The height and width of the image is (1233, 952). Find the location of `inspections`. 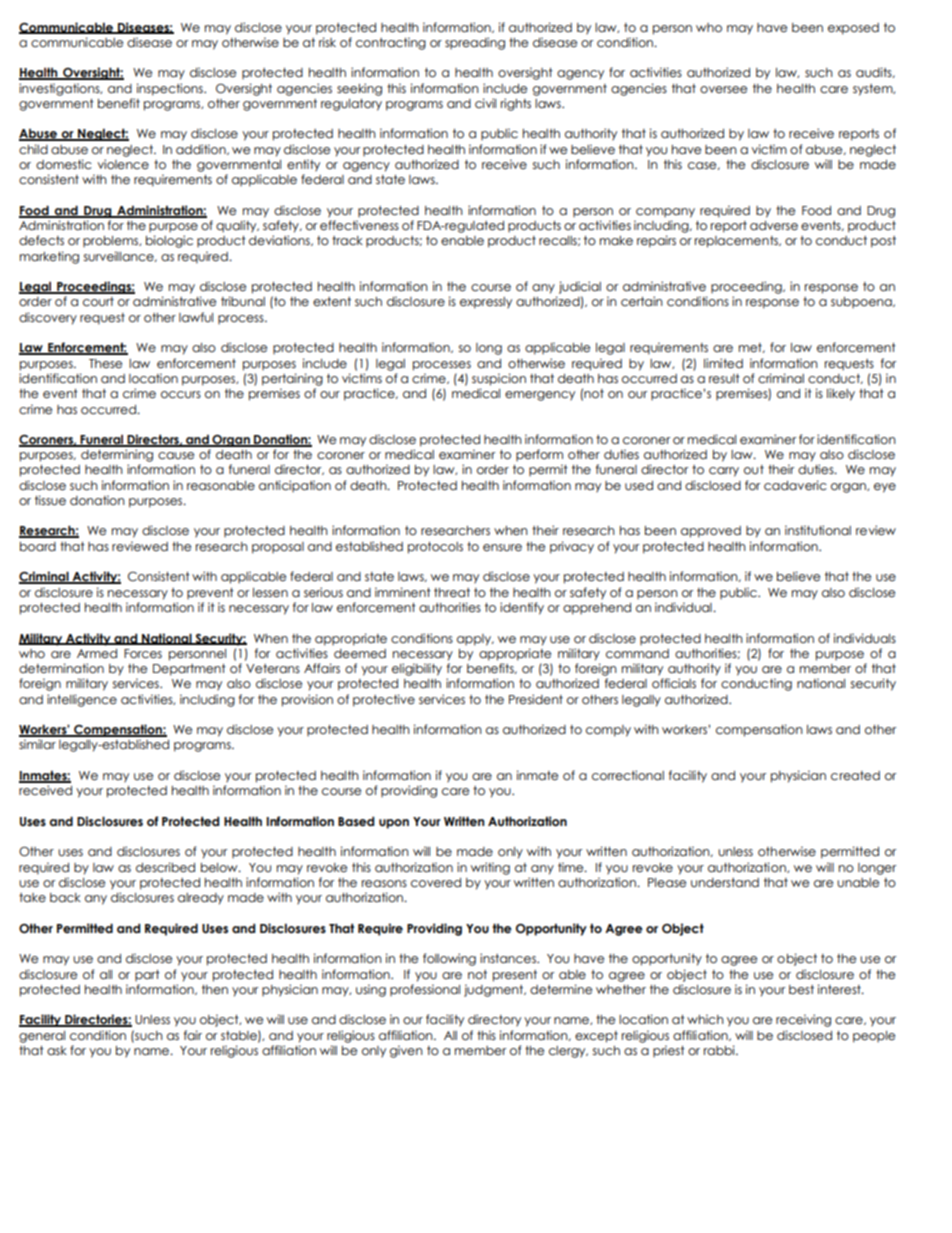

inspections is located at coordinates (171, 89).
